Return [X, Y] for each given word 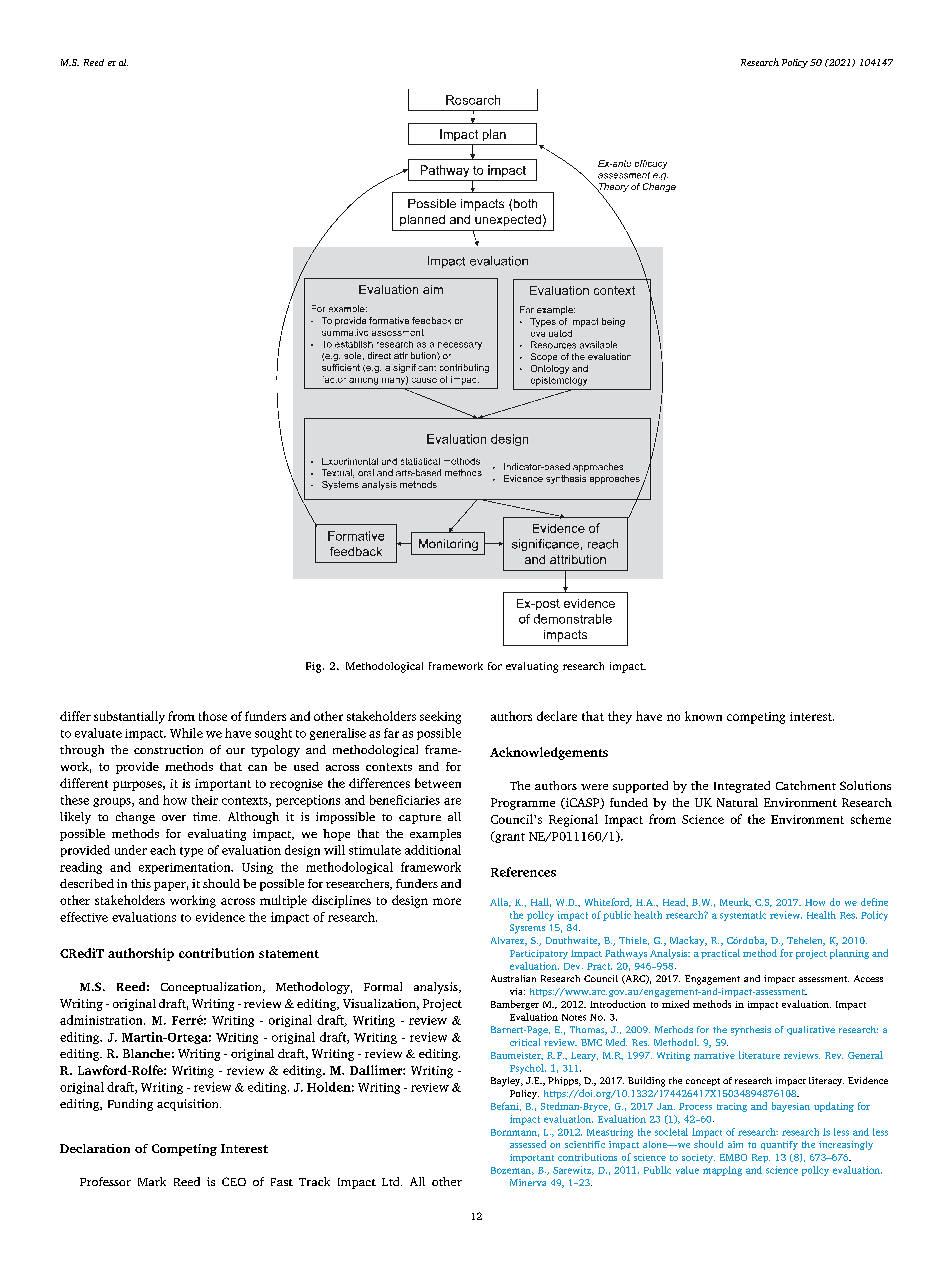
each [163, 850]
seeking [440, 717]
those [213, 716]
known [703, 716]
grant [509, 837]
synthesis [751, 1031]
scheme [871, 819]
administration [102, 1020]
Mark [152, 1181]
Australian [513, 978]
